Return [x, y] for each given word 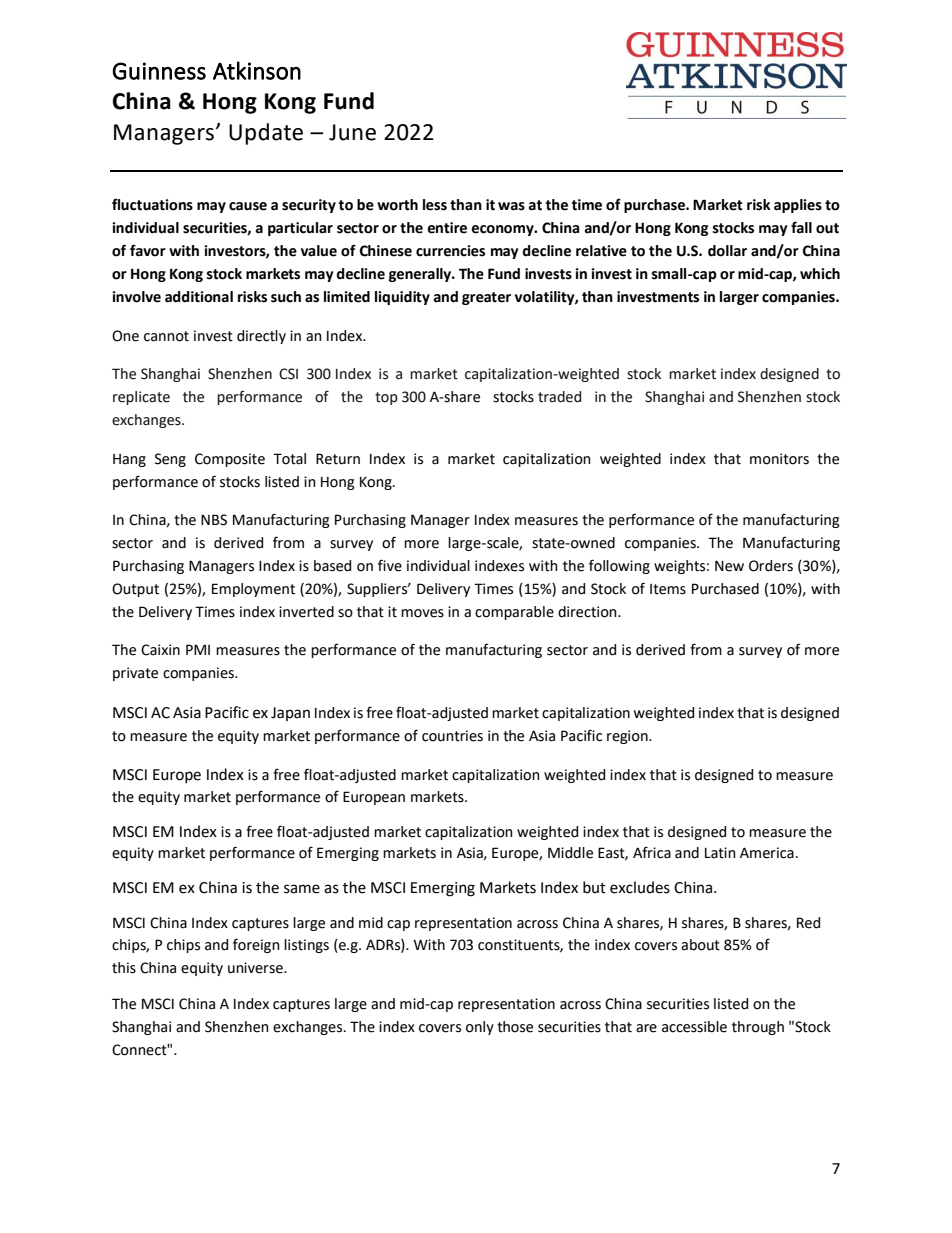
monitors [779, 459]
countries [452, 736]
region [628, 737]
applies [798, 206]
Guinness [159, 71]
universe [256, 968]
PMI [198, 649]
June [352, 132]
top [386, 398]
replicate [141, 398]
